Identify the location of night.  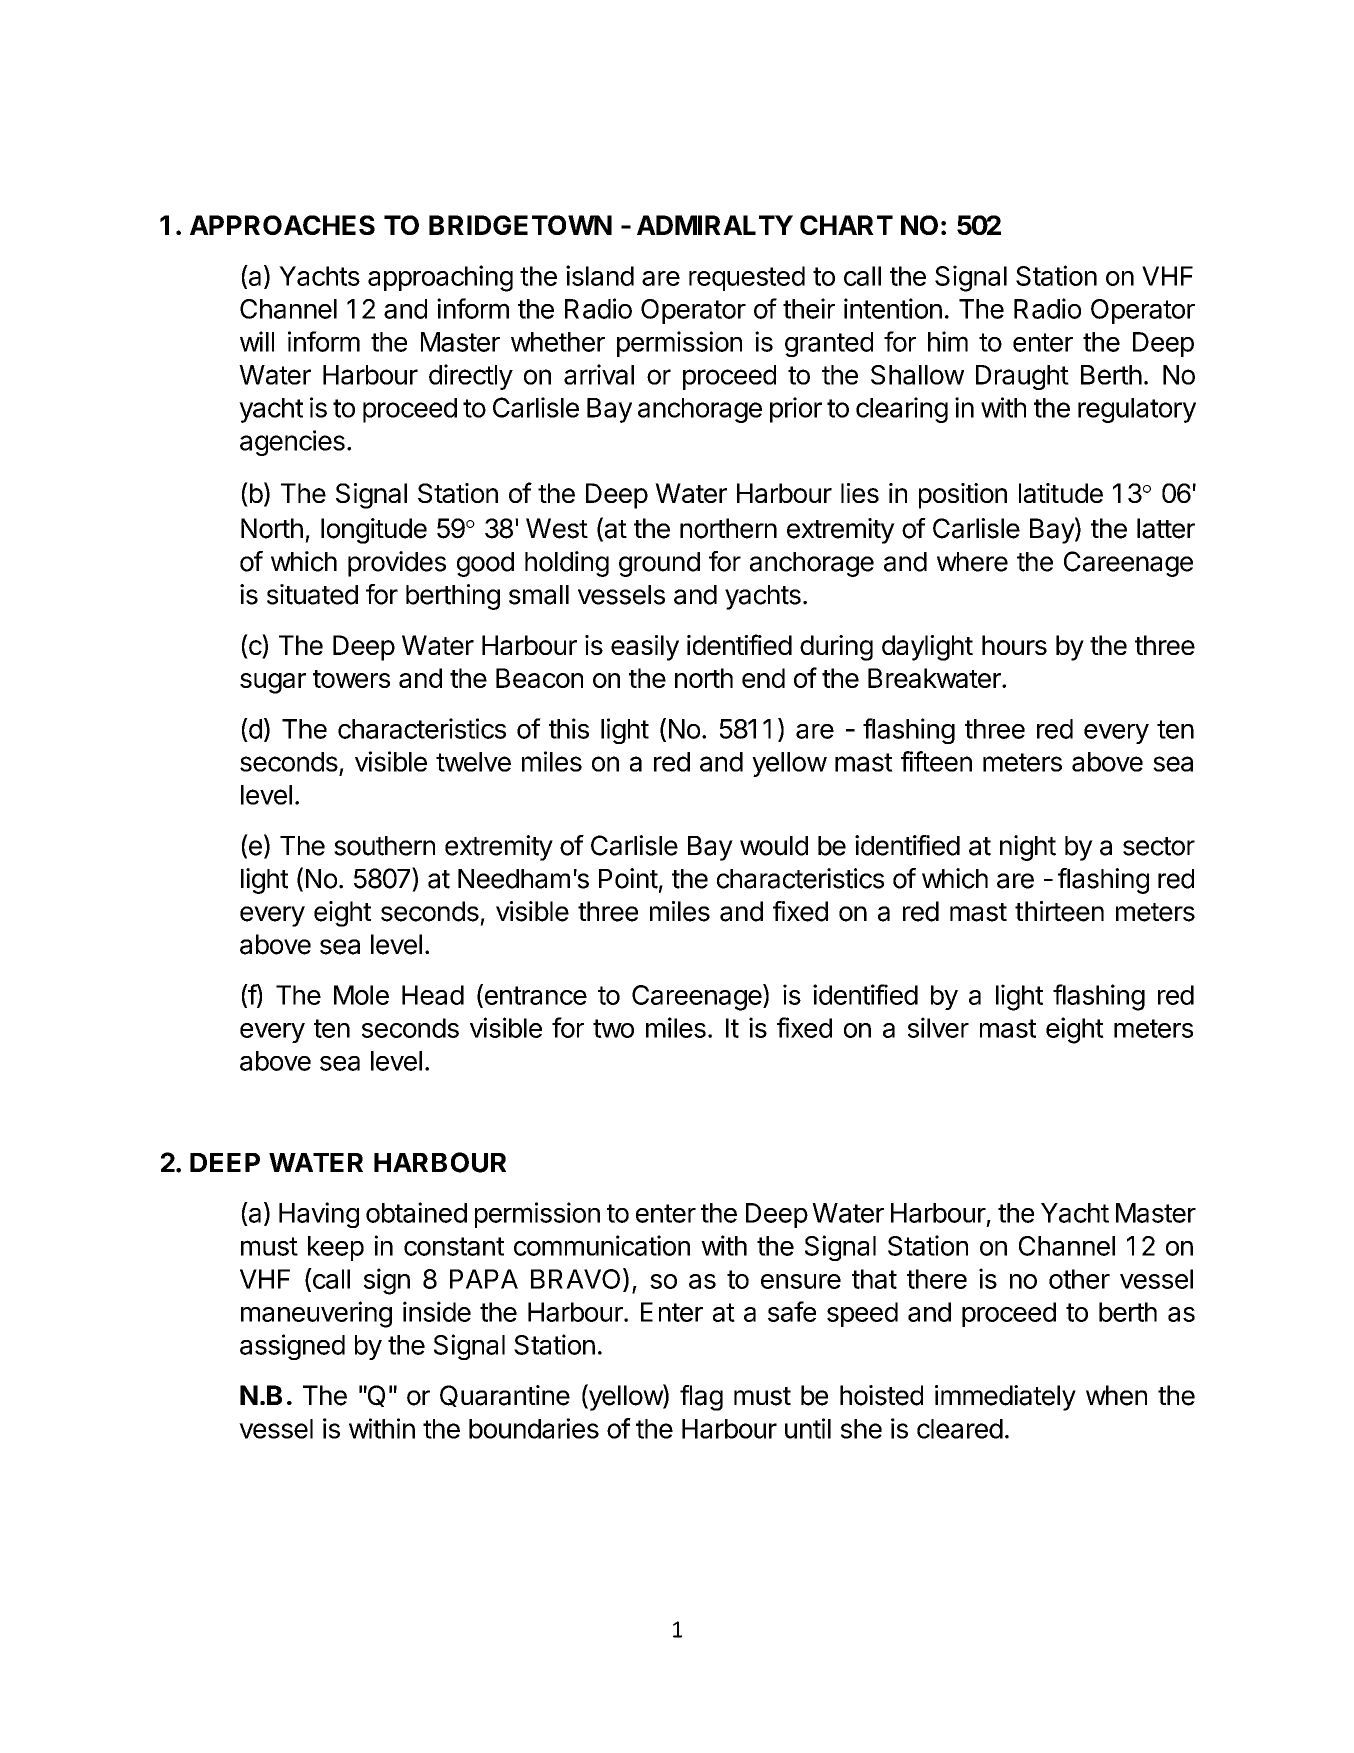
(1028, 848).
